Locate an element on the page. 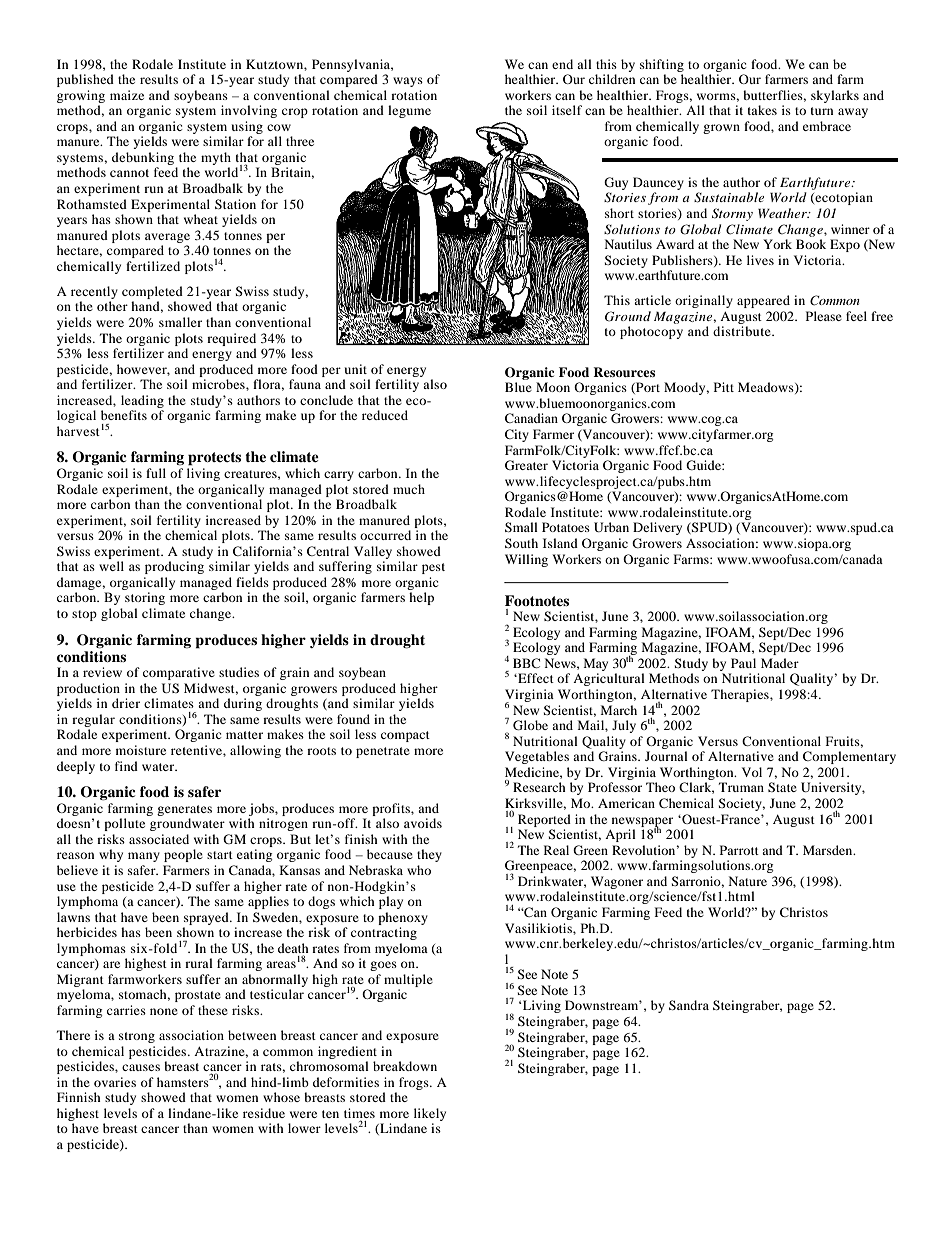  causes is located at coordinates (141, 1067).
